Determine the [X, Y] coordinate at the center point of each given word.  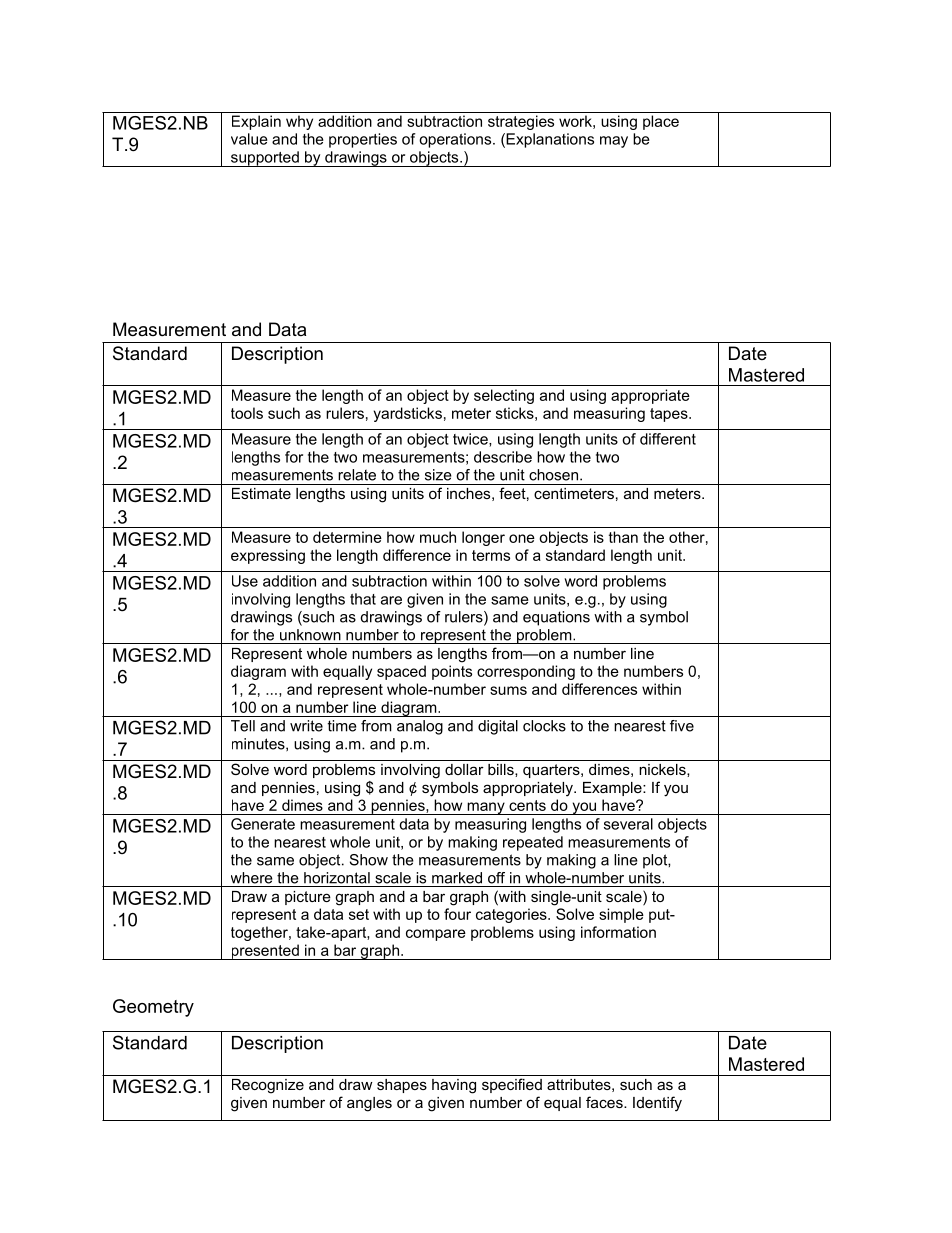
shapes [402, 1086]
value [249, 139]
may [614, 142]
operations [455, 140]
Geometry [153, 1008]
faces [605, 1102]
